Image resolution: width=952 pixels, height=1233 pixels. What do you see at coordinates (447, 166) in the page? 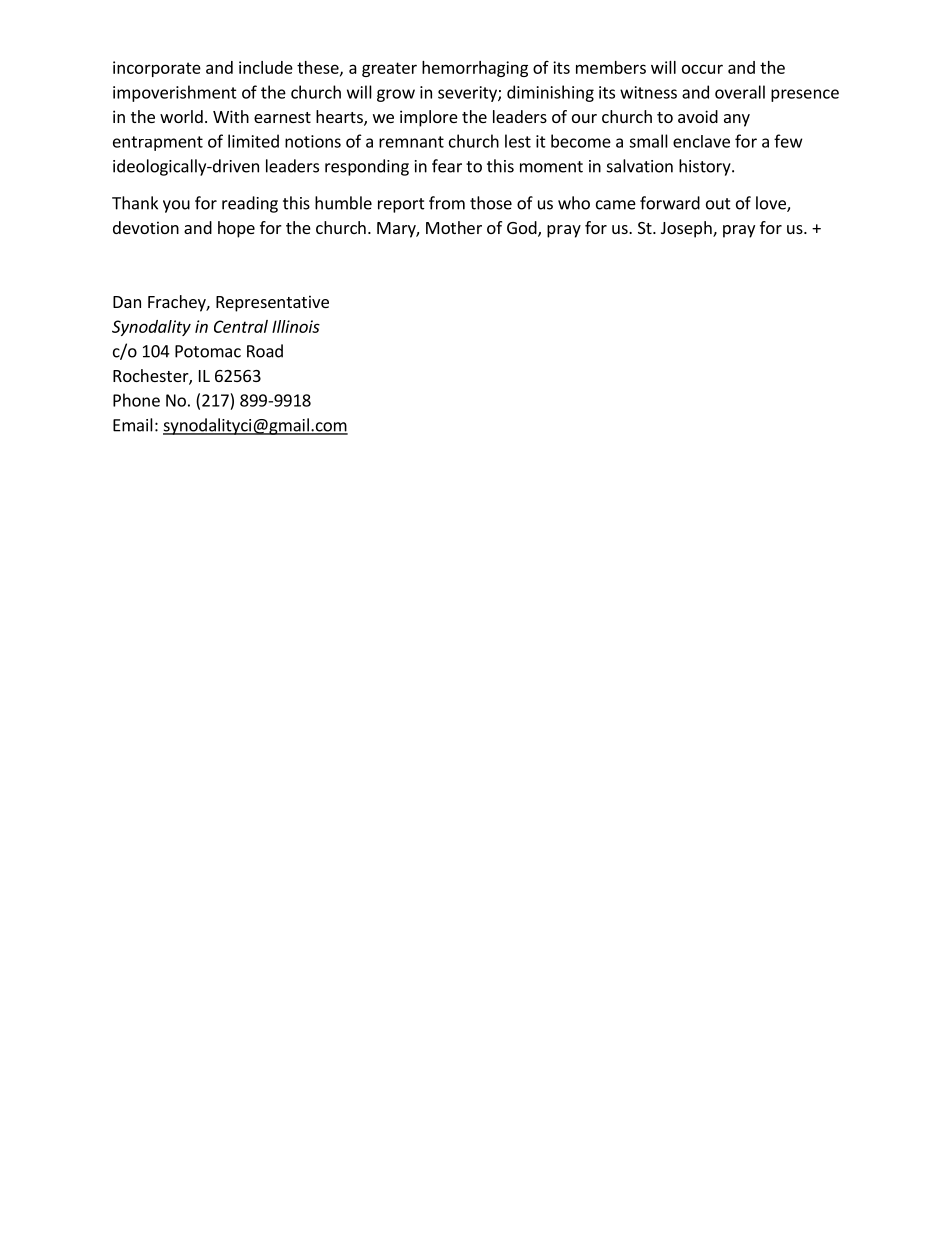
I see `fear` at bounding box center [447, 166].
